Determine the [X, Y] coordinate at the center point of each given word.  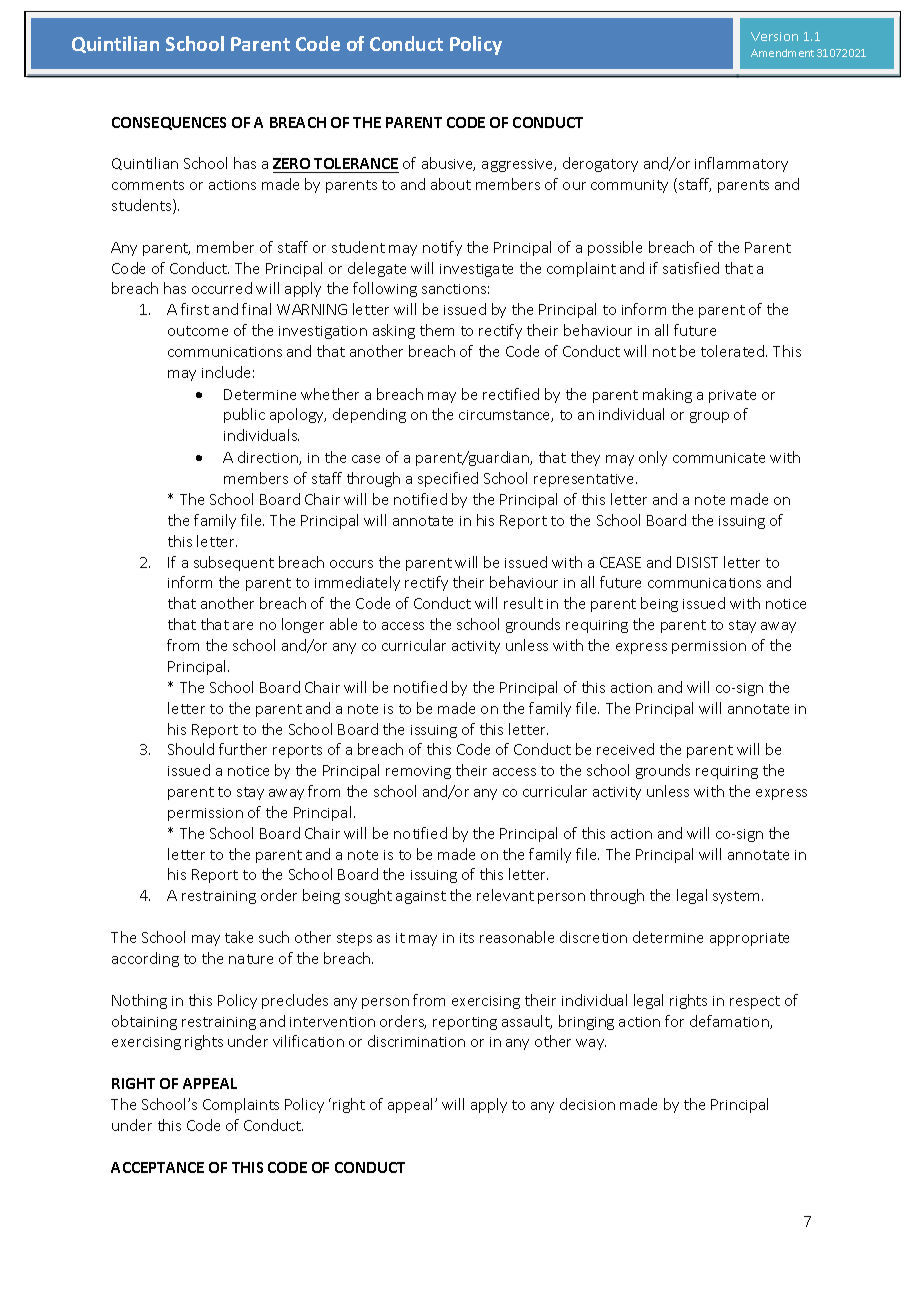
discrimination [416, 1041]
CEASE [620, 562]
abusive [448, 164]
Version [774, 36]
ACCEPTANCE [157, 1167]
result [523, 603]
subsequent [234, 563]
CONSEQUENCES [169, 123]
